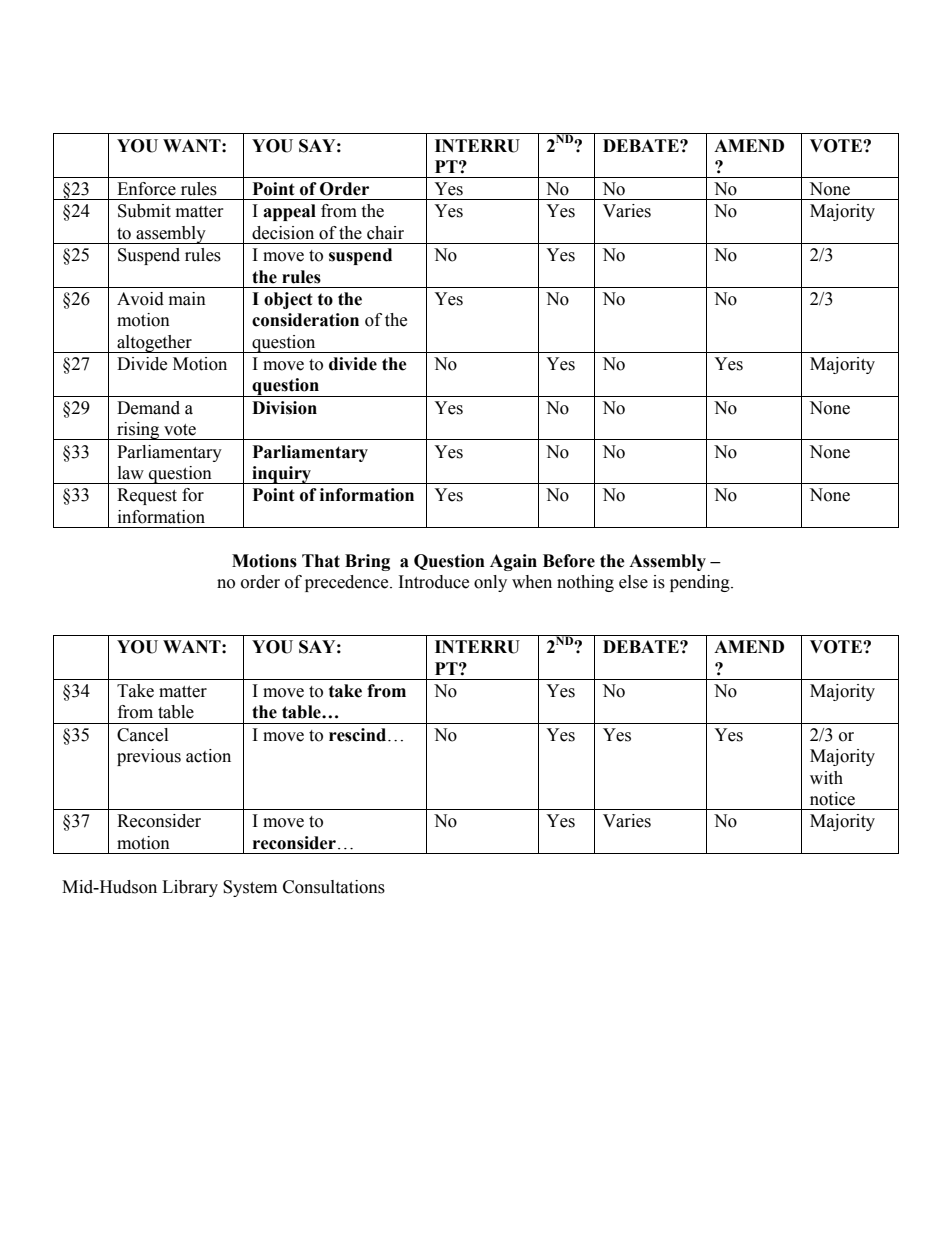  I want to click on chair, so click(385, 233).
